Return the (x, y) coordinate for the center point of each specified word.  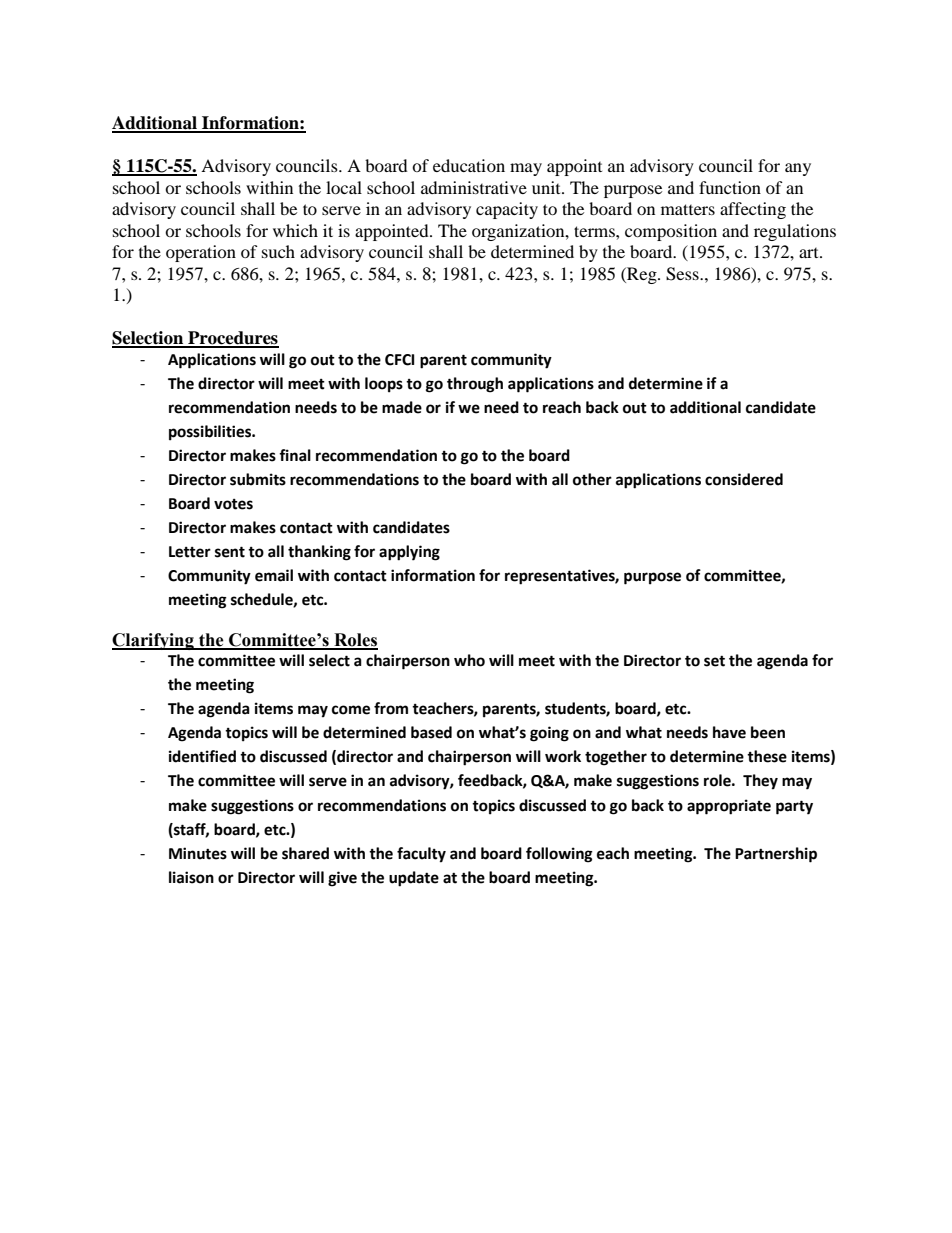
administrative (474, 187)
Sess (683, 274)
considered (744, 479)
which (295, 230)
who (469, 660)
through (475, 385)
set (714, 661)
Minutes (198, 853)
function (730, 187)
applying (409, 553)
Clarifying (154, 641)
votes (233, 504)
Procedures (232, 339)
